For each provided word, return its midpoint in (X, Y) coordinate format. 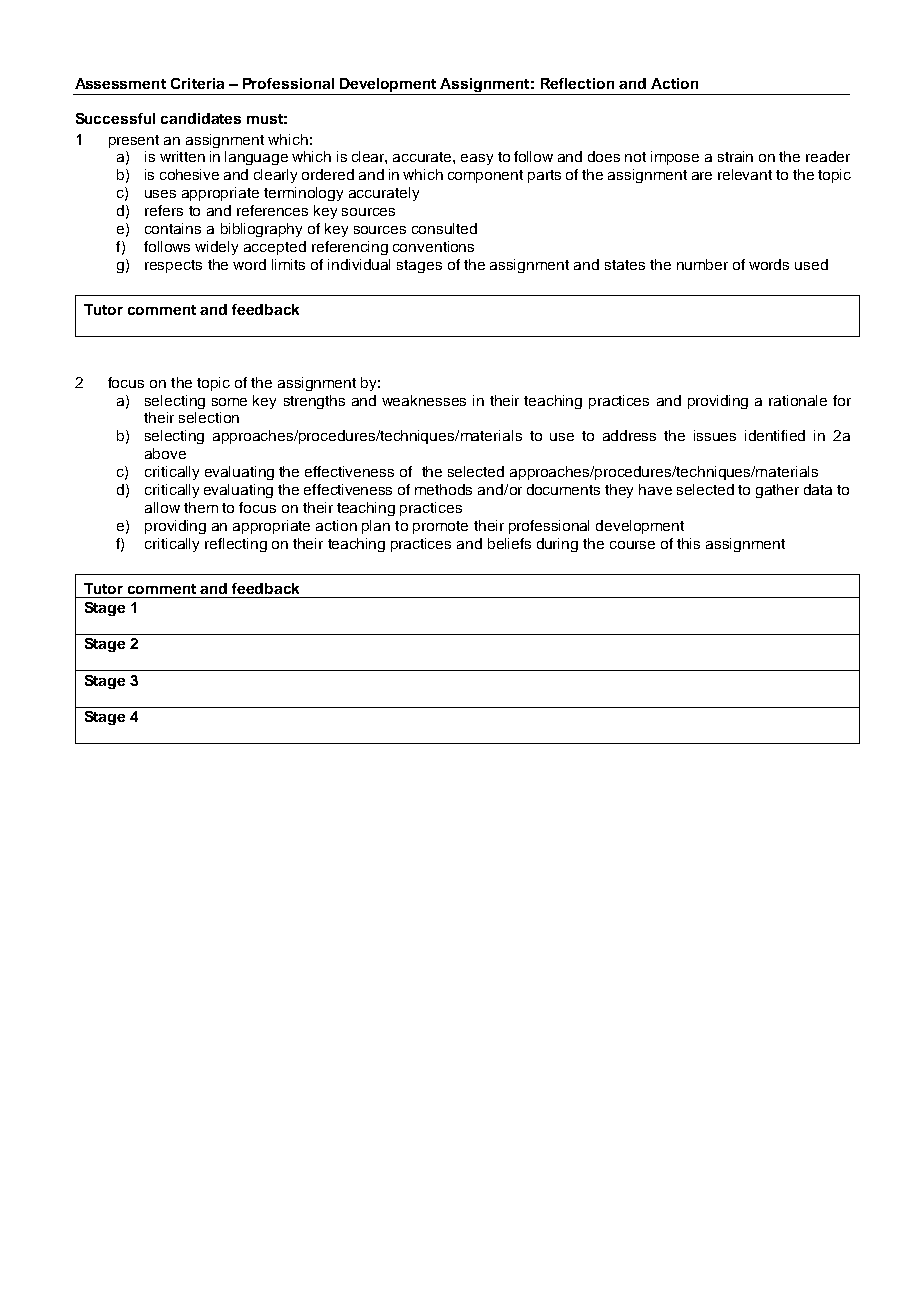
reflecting (236, 545)
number (702, 264)
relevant (745, 174)
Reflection (577, 83)
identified (775, 435)
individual (359, 264)
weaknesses (424, 400)
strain (735, 156)
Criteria (197, 83)
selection (209, 417)
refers (164, 210)
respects (173, 266)
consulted (444, 228)
